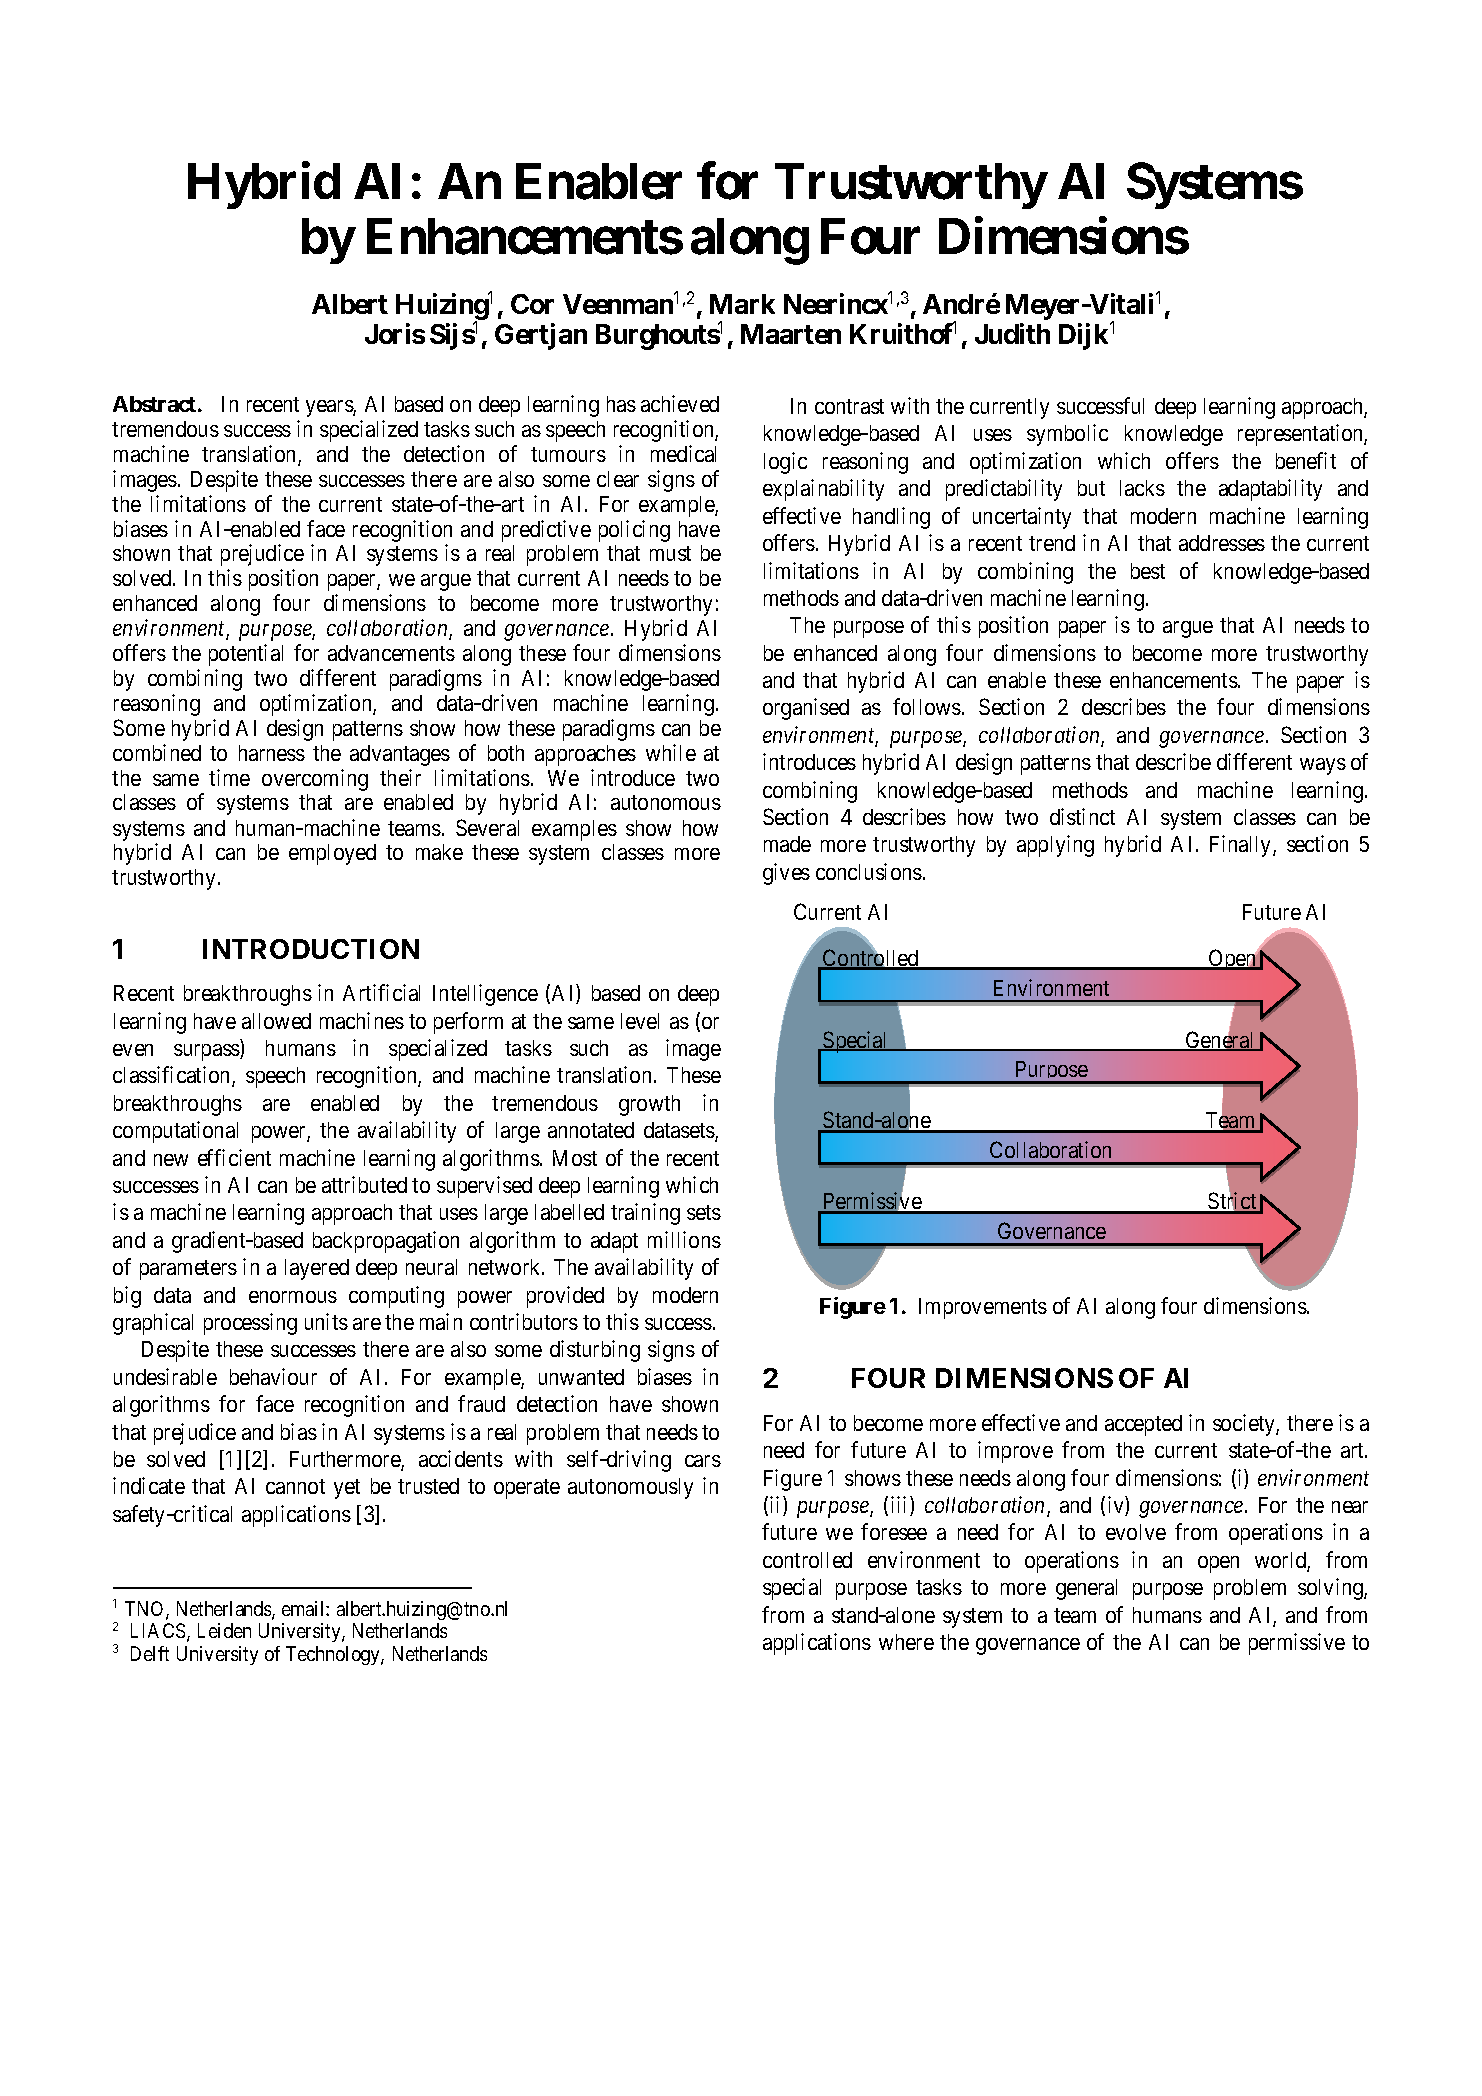 Image resolution: width=1482 pixels, height=2096 pixels. What do you see at coordinates (1143, 1425) in the screenshot?
I see `accepted` at bounding box center [1143, 1425].
